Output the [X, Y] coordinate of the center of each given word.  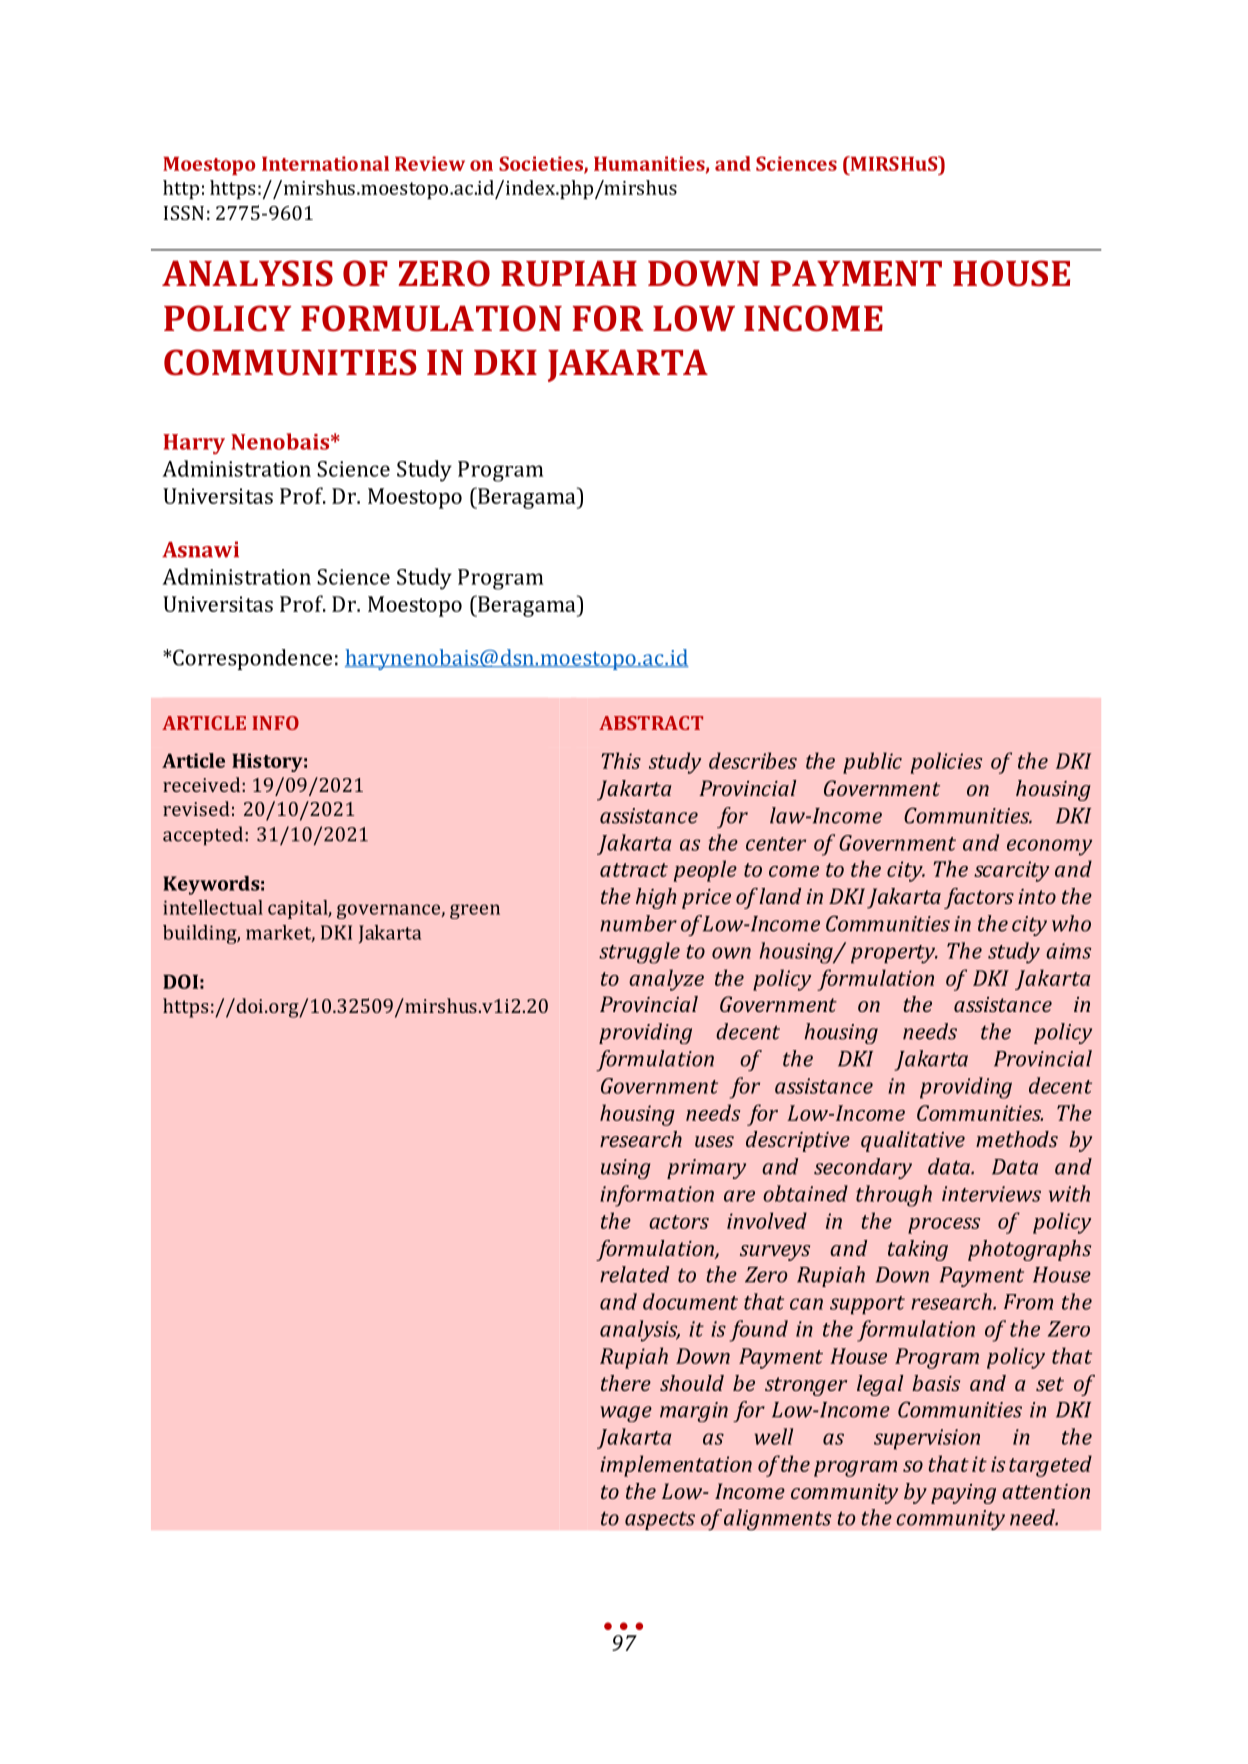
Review [430, 163]
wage [626, 1414]
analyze [666, 980]
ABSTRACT [651, 723]
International [325, 163]
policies [946, 763]
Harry [194, 444]
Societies [542, 164]
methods [1017, 1139]
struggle [639, 953]
